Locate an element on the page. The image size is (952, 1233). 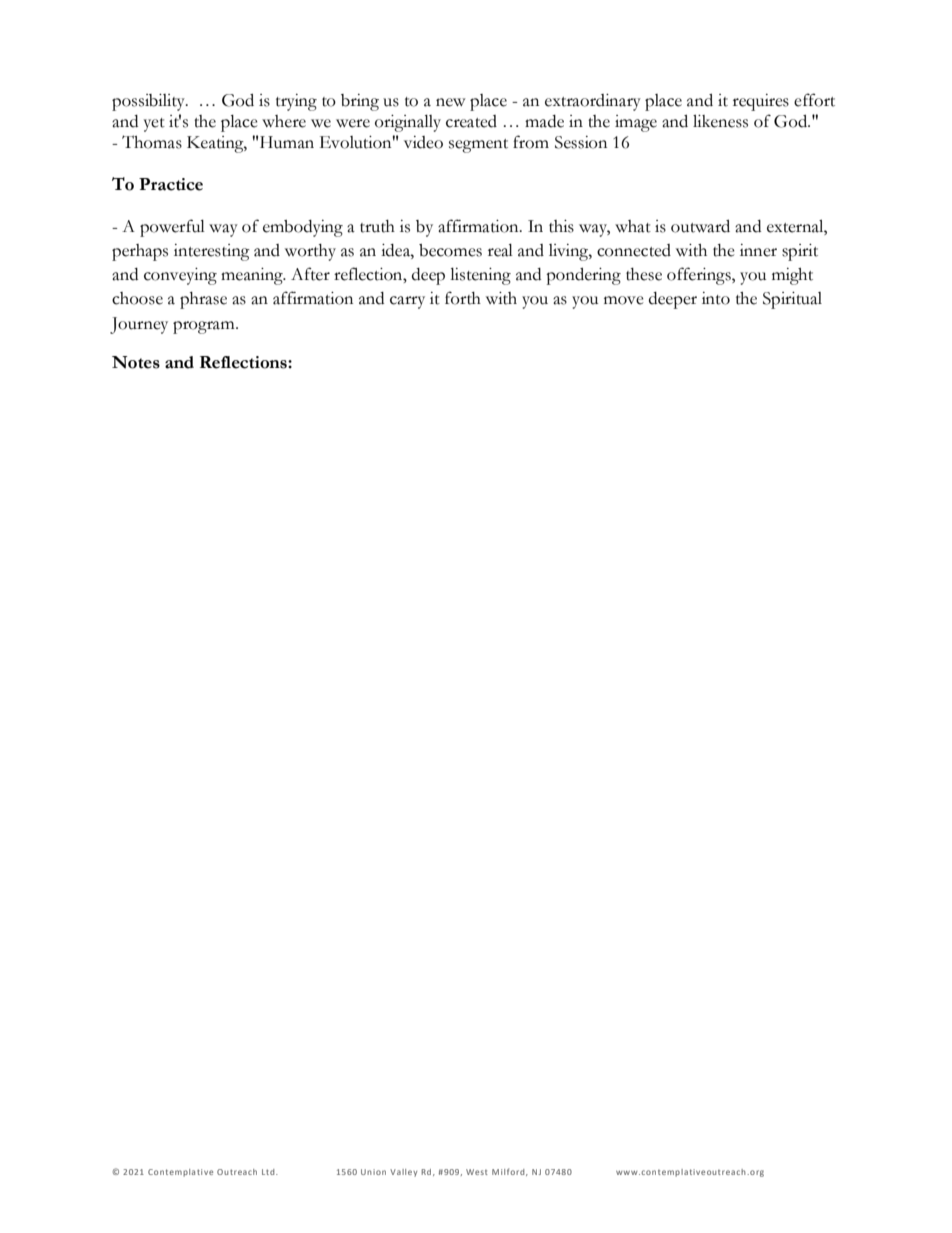
created is located at coordinates (471, 121).
